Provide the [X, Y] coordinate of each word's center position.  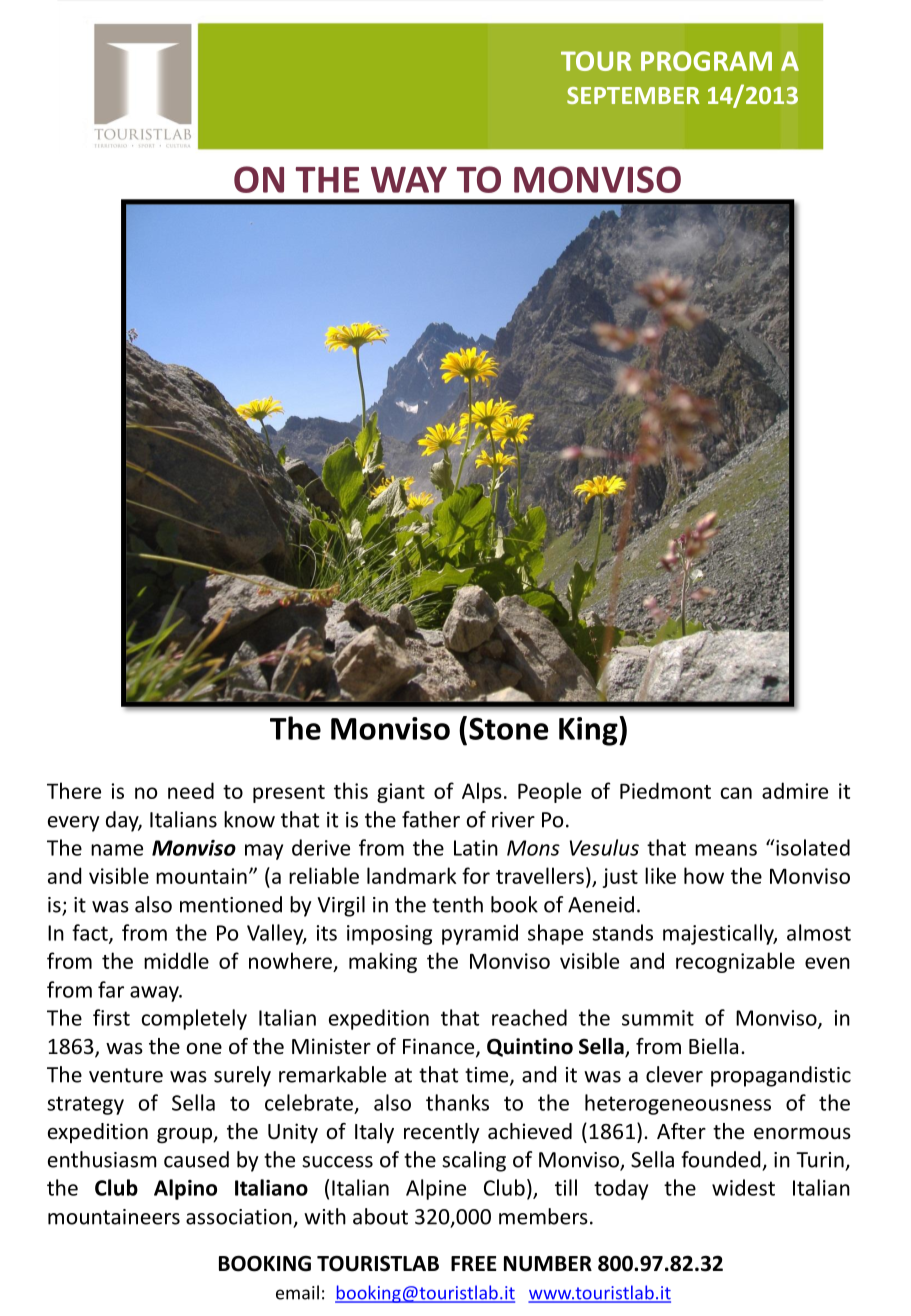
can [736, 793]
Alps [482, 792]
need [191, 790]
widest [743, 1187]
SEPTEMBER [633, 95]
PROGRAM [706, 61]
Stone [508, 728]
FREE [474, 1263]
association [239, 1217]
